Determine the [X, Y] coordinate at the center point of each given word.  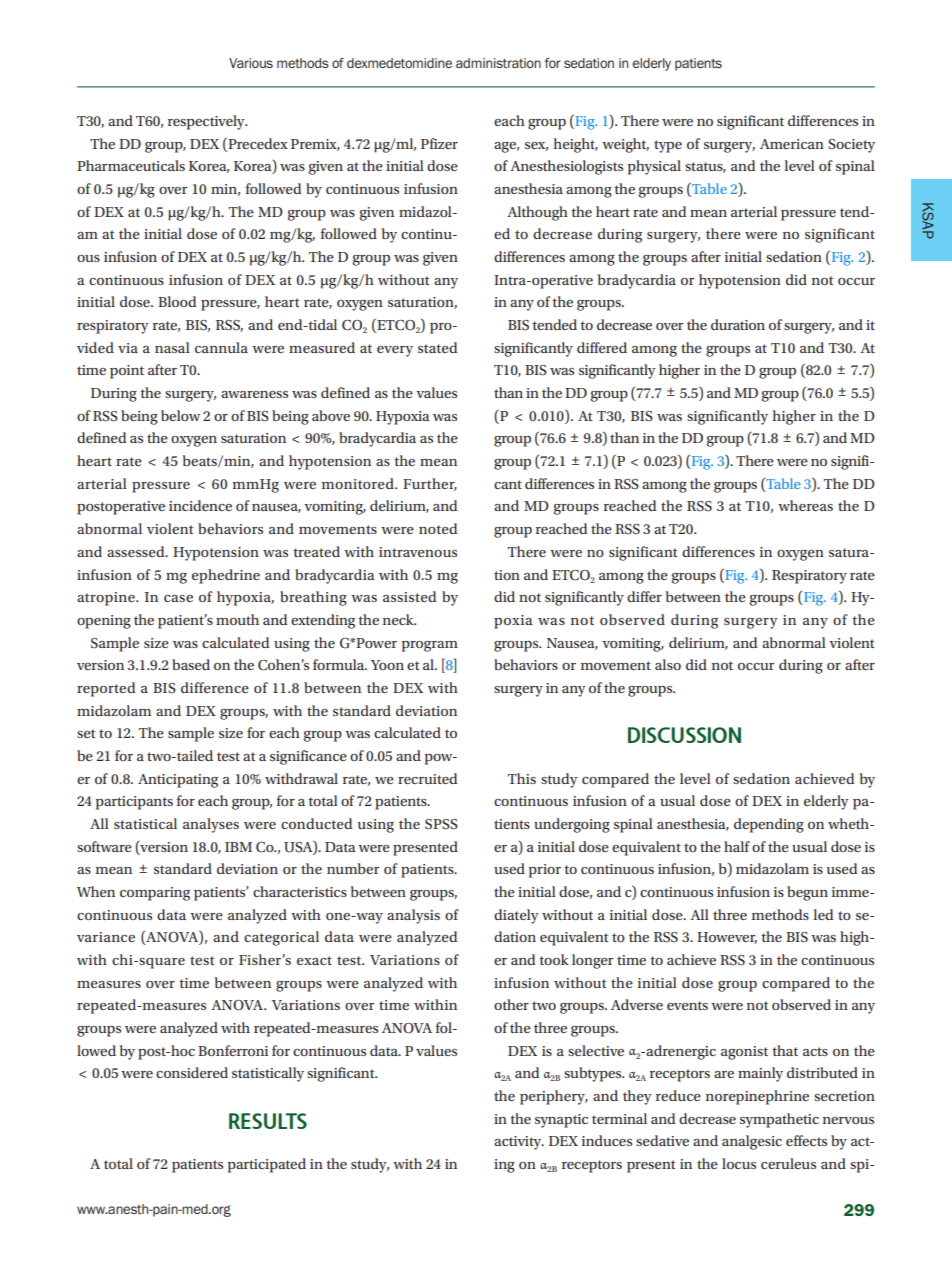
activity [519, 1143]
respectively [207, 122]
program [430, 646]
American [792, 144]
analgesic [752, 1142]
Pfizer [439, 143]
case [178, 598]
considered [192, 1072]
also [668, 664]
